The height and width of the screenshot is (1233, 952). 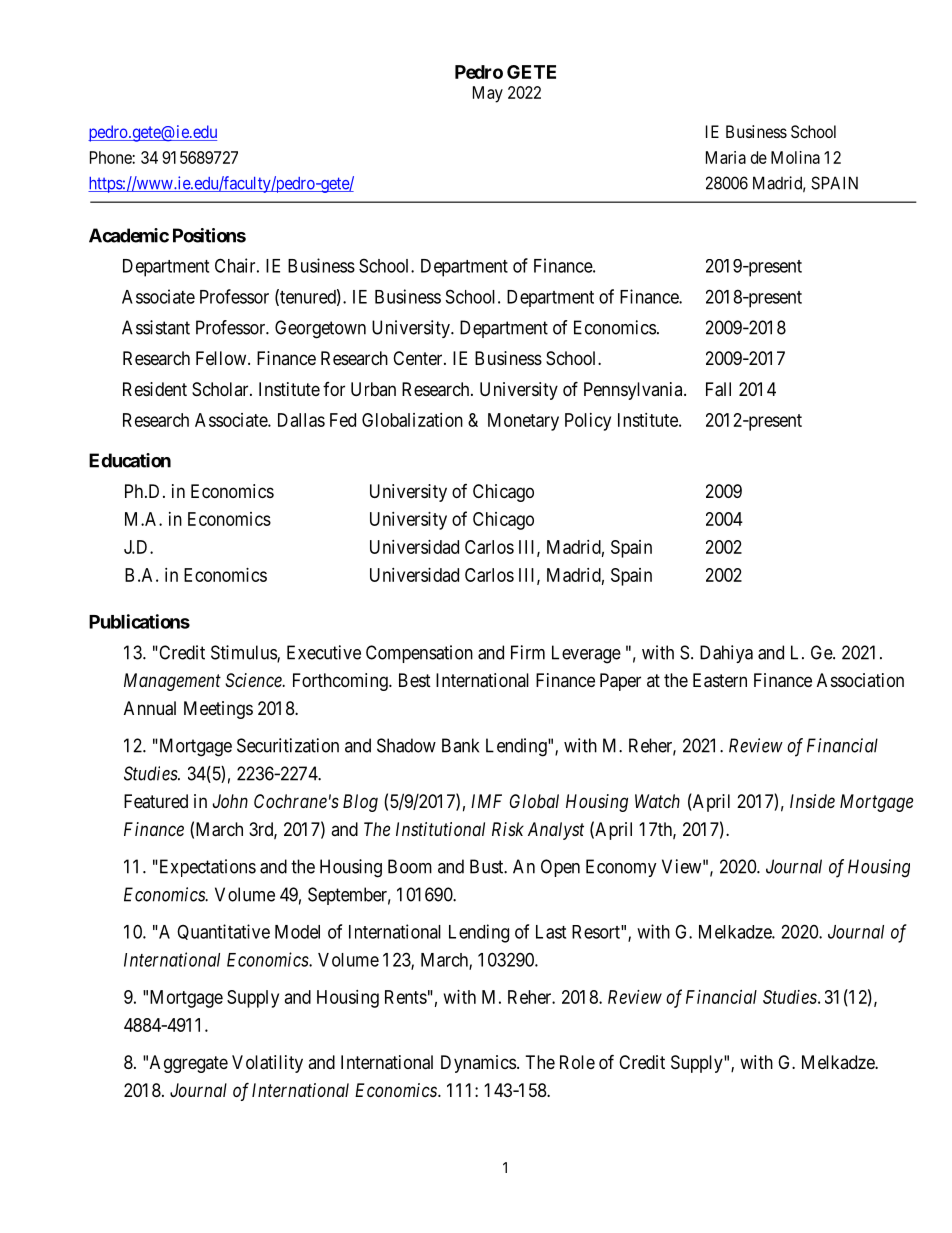 What do you see at coordinates (419, 358) in the screenshot?
I see `Center` at bounding box center [419, 358].
